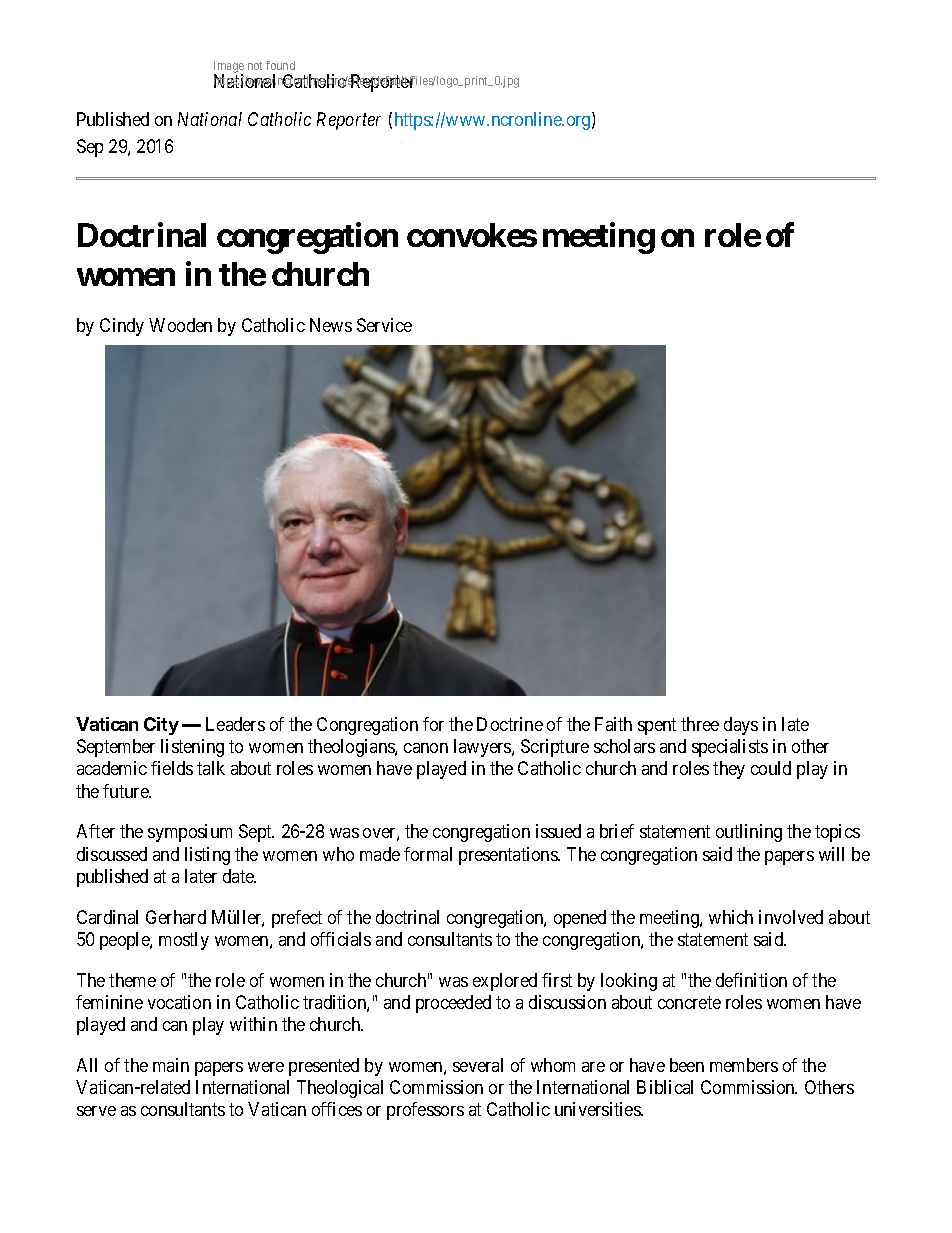 This page has height=1233, width=952. What do you see at coordinates (171, 1065) in the page?
I see `main` at bounding box center [171, 1065].
